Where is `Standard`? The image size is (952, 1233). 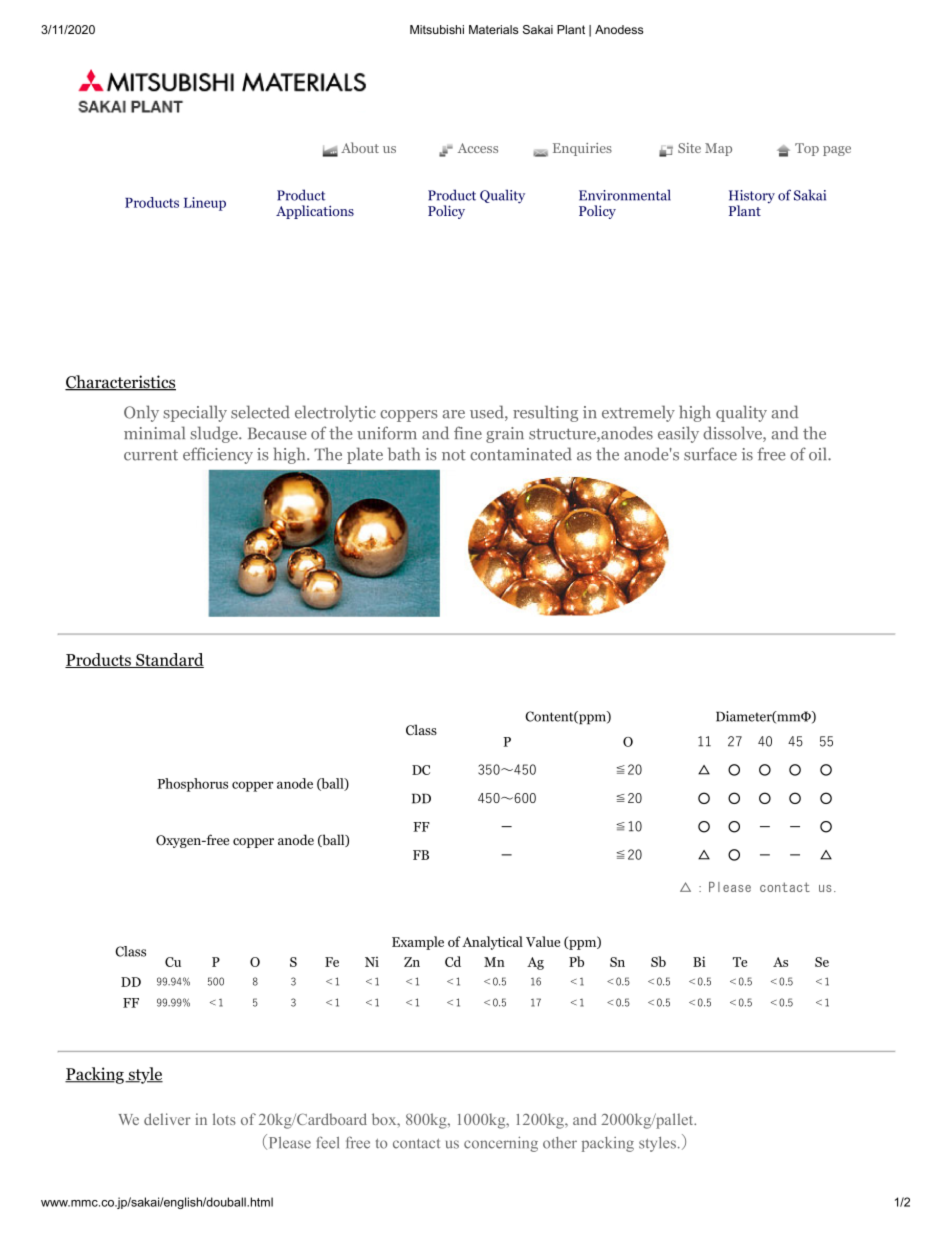
Standard is located at coordinates (169, 660).
